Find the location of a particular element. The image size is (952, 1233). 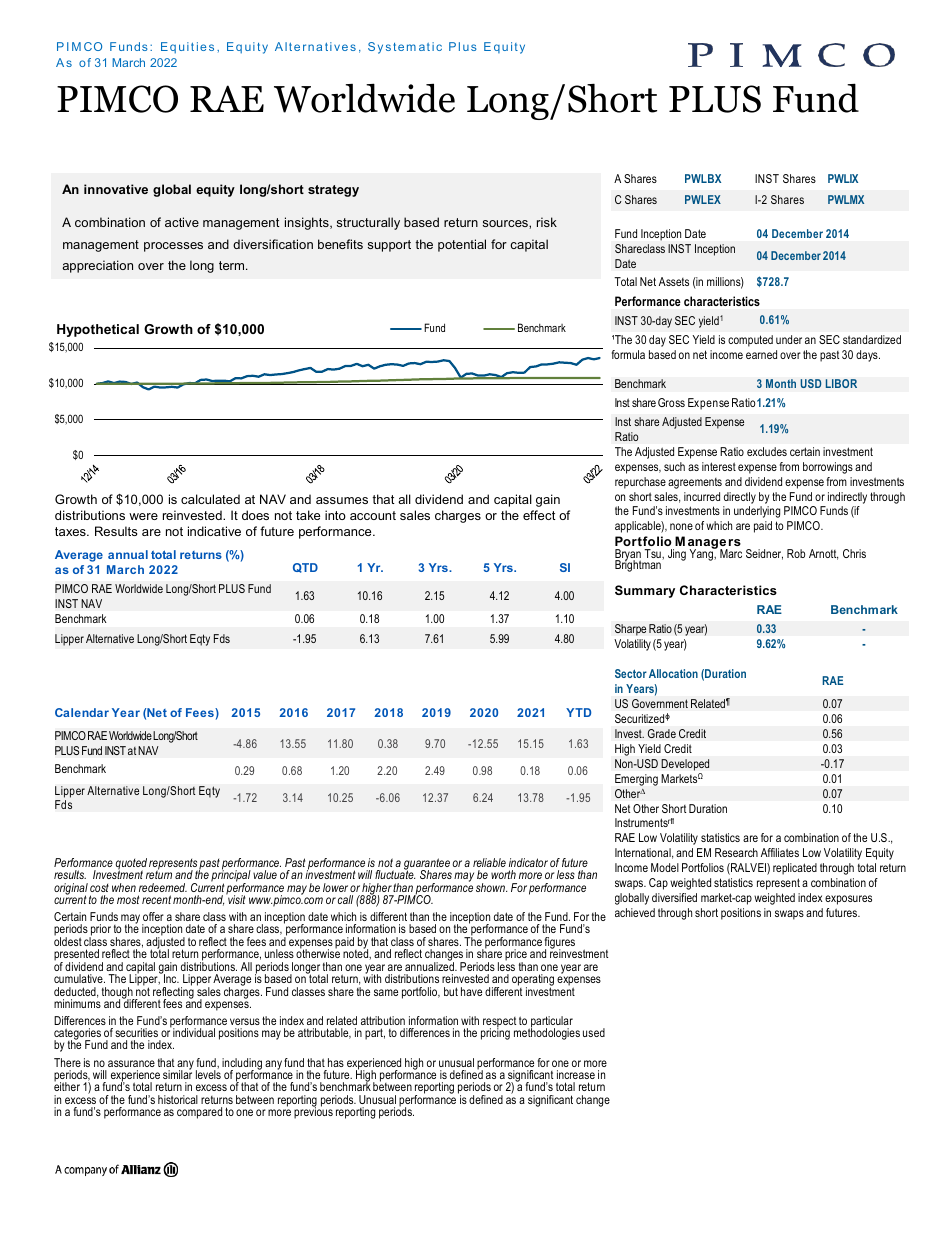

potential is located at coordinates (462, 245).
